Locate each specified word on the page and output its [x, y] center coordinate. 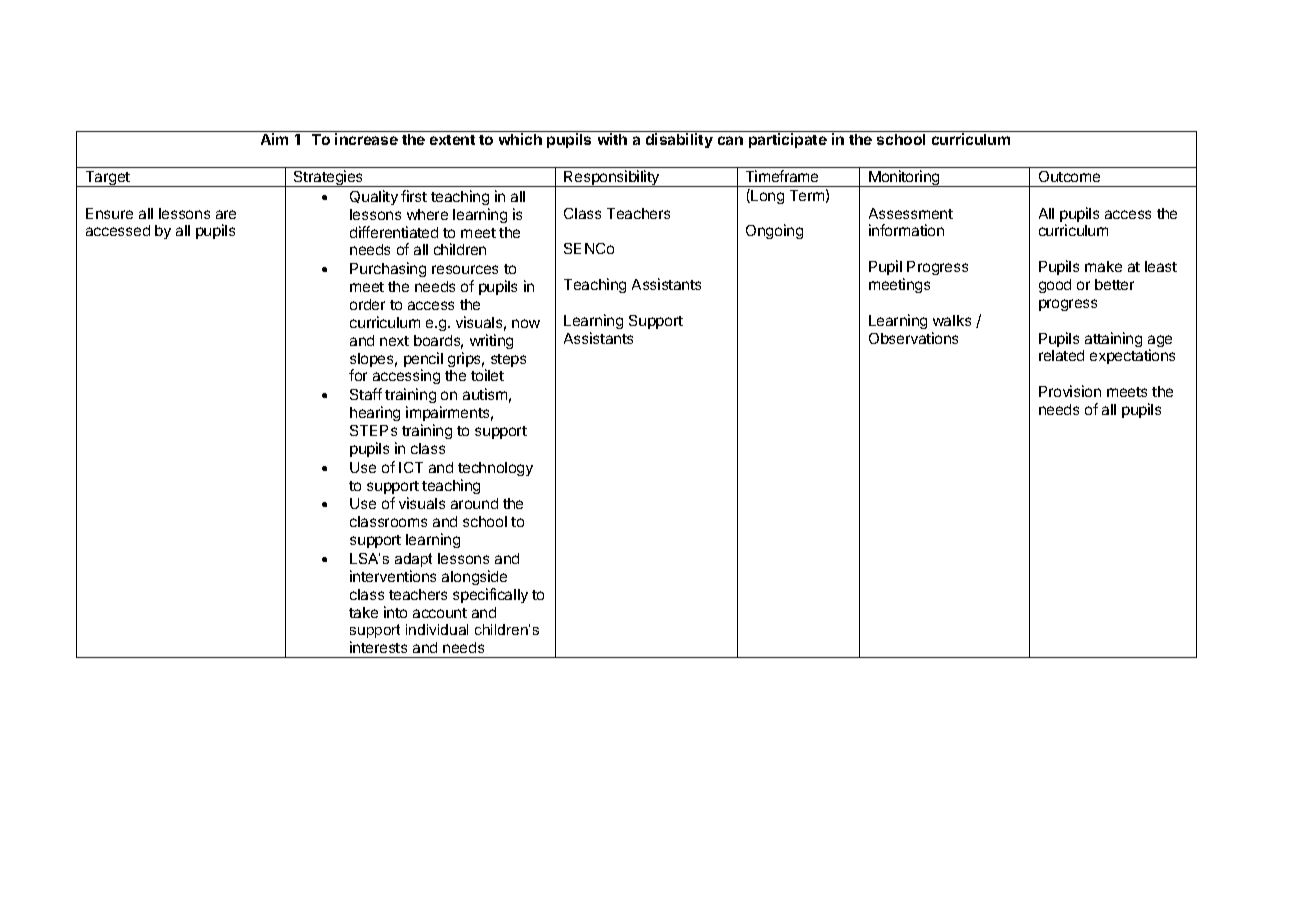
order [367, 304]
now [526, 323]
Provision [1070, 391]
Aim [274, 139]
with [612, 139]
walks [952, 320]
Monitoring [904, 178]
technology [495, 469]
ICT [411, 467]
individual [437, 629]
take [363, 612]
